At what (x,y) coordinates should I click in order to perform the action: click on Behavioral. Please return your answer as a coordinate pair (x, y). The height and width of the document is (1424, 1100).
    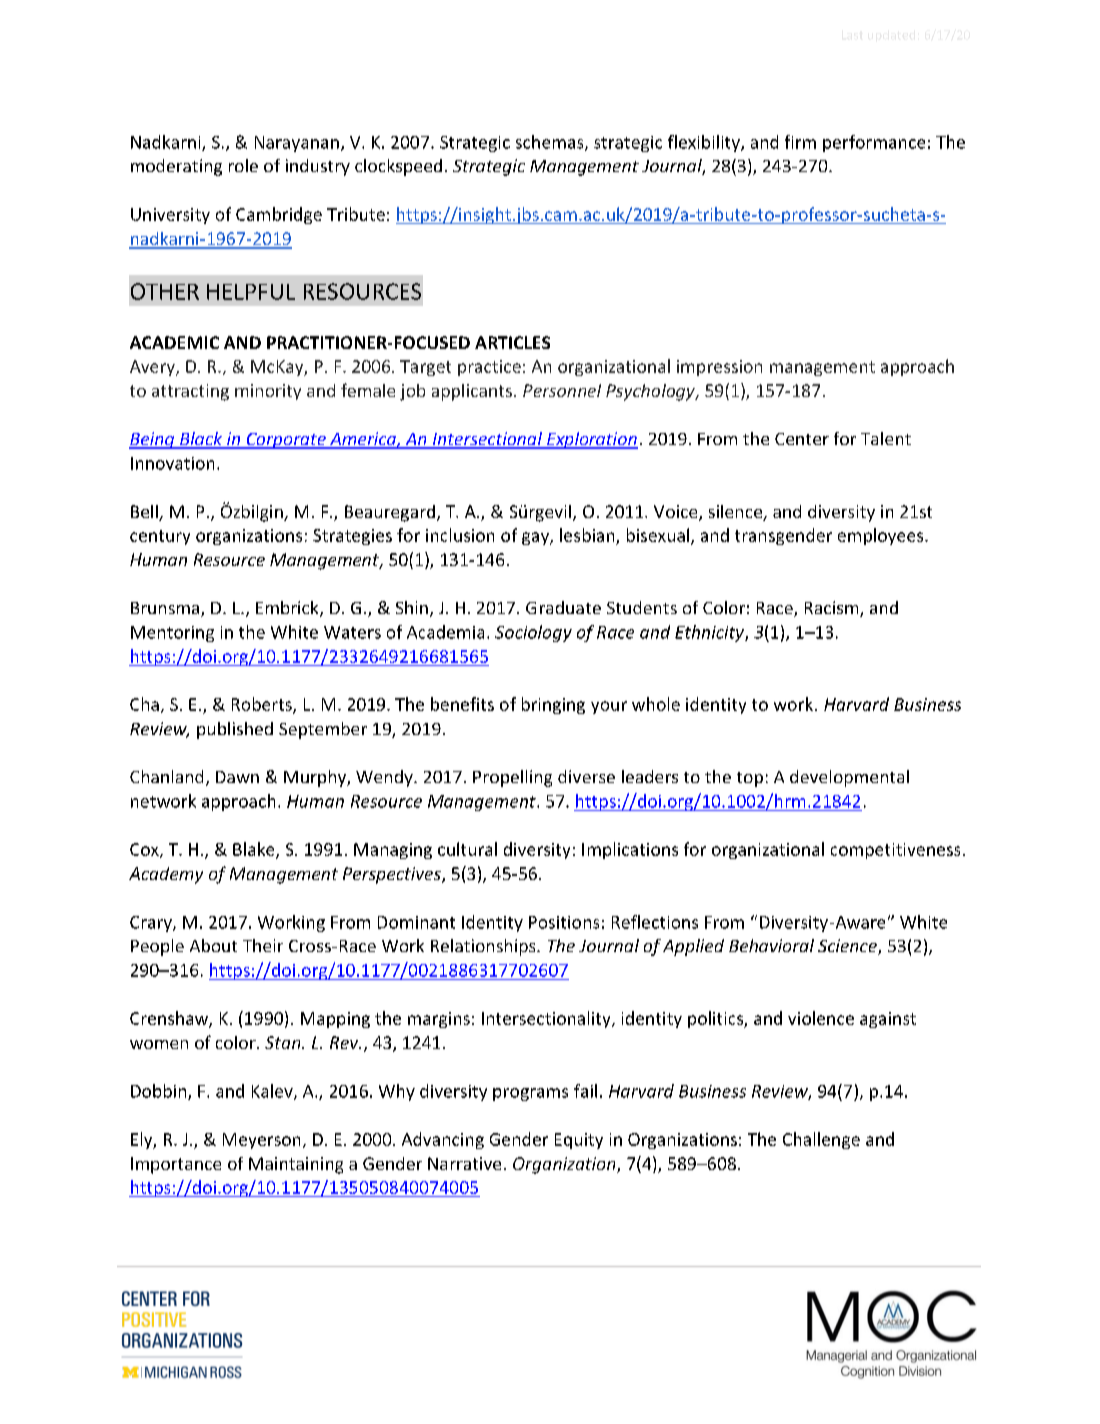
    Looking at the image, I should click on (771, 945).
